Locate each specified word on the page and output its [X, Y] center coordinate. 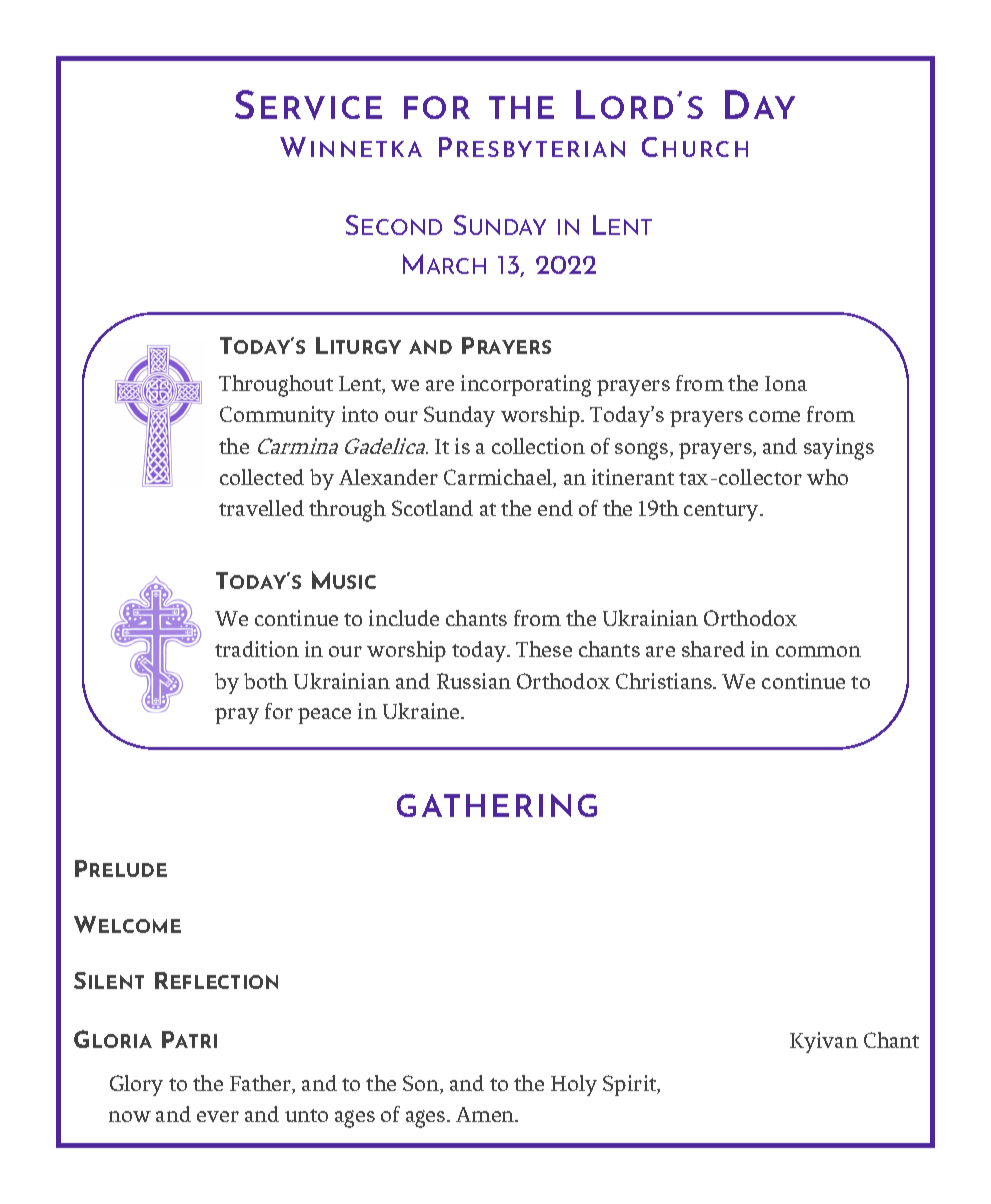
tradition [257, 649]
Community [277, 416]
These [544, 649]
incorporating [526, 386]
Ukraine [422, 711]
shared [713, 649]
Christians [665, 681]
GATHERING [497, 805]
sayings [839, 449]
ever [218, 1116]
